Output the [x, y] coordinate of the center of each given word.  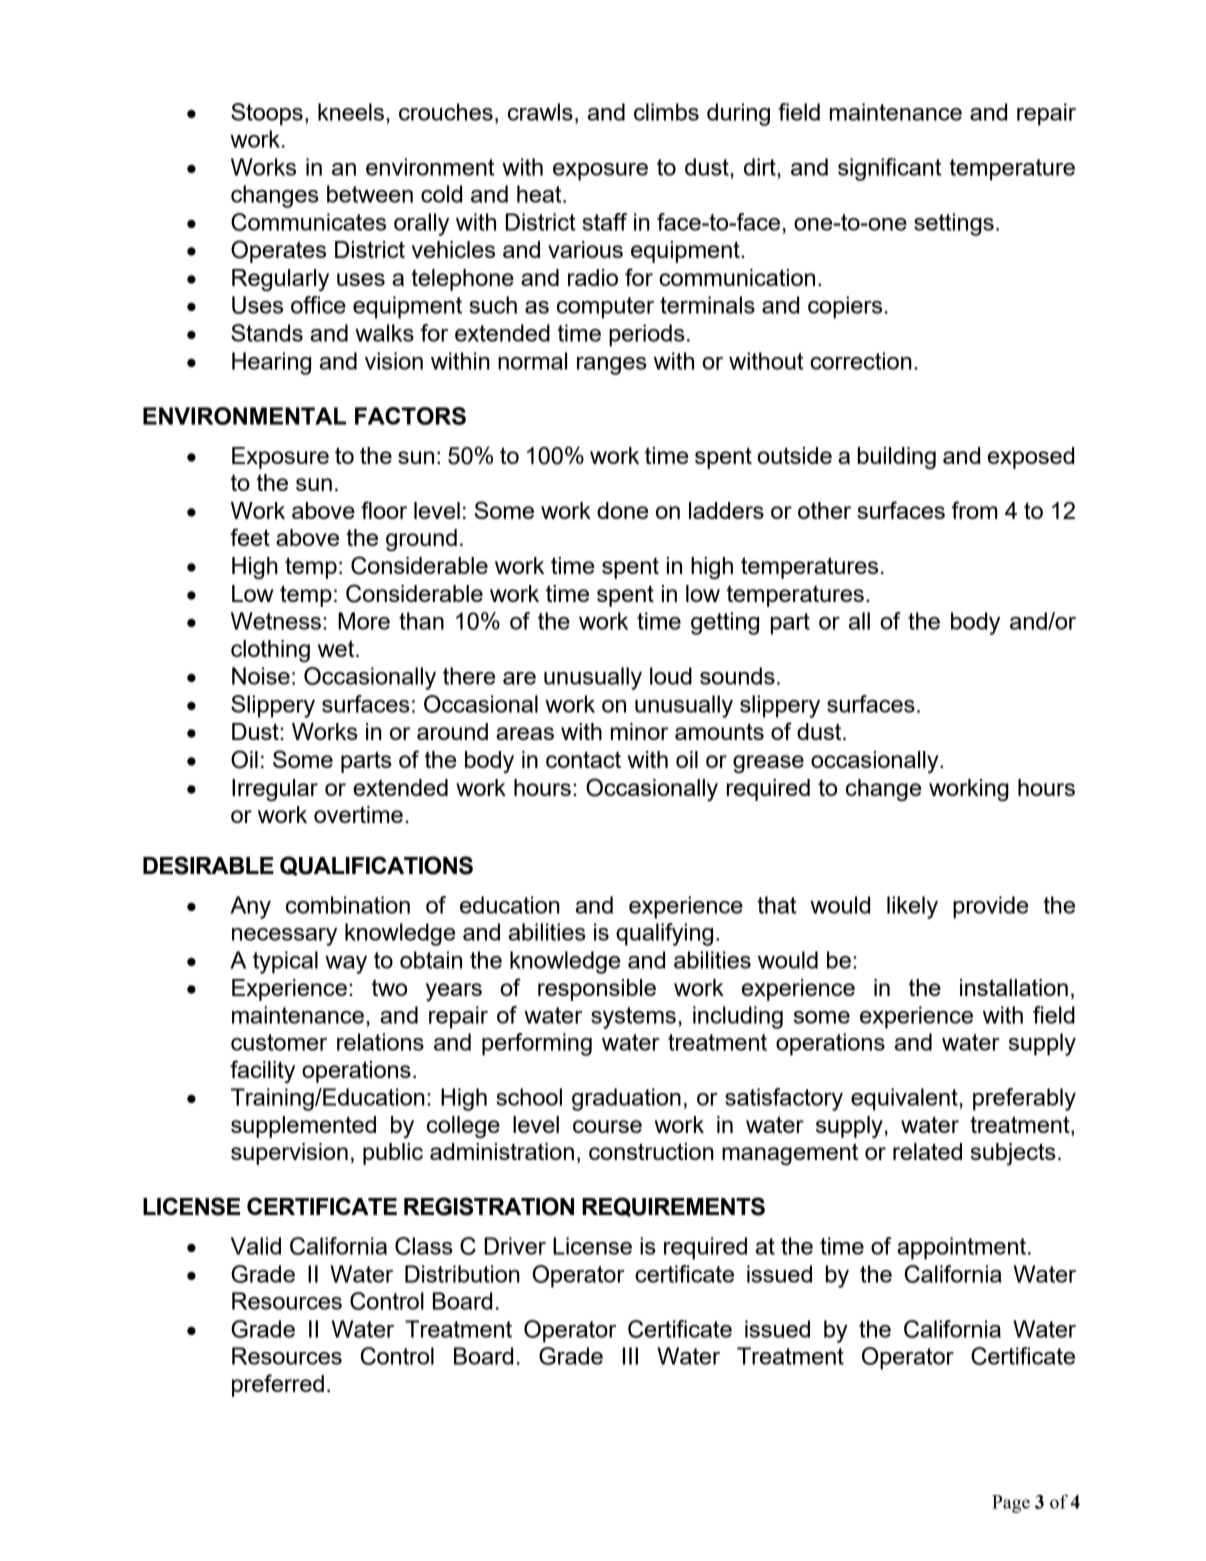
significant [889, 169]
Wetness [276, 621]
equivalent [905, 1099]
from [975, 510]
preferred [278, 1385]
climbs [666, 112]
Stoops [267, 114]
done [622, 510]
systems [633, 1018]
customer [279, 1042]
